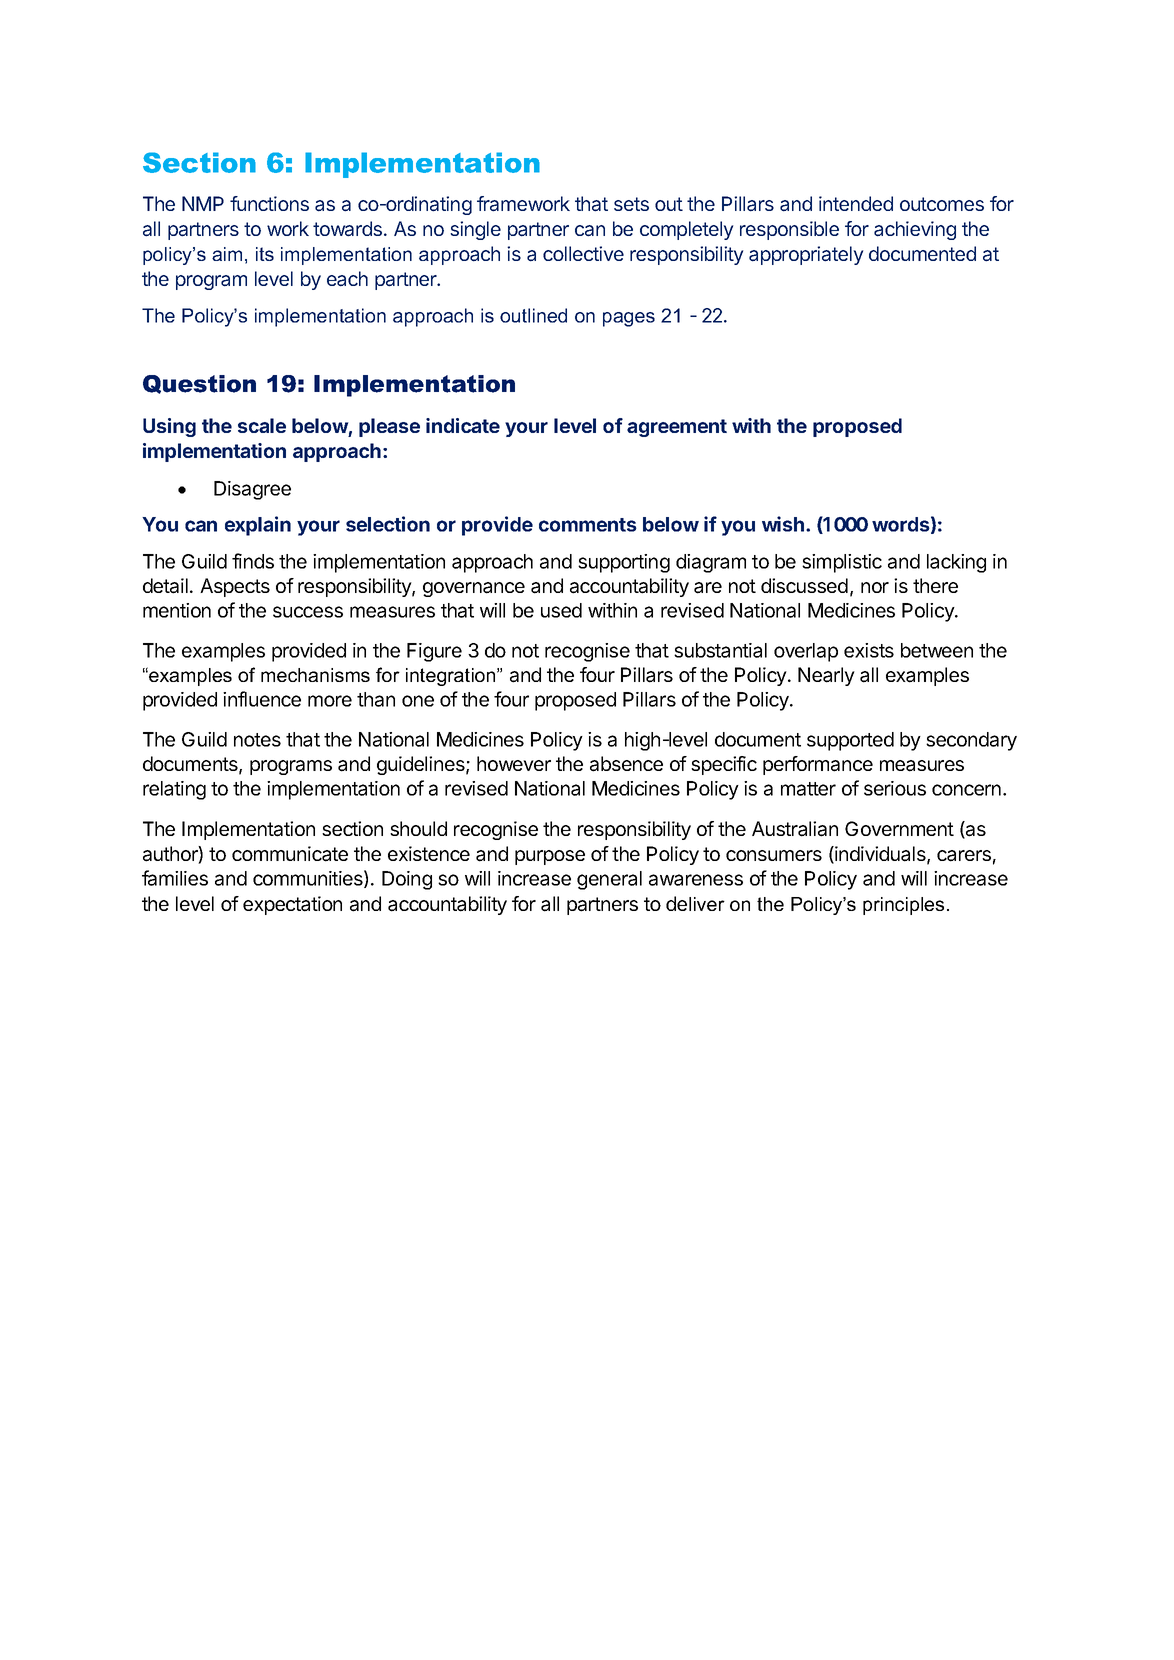 The width and height of the screenshot is (1174, 1660). Describe the element at coordinates (624, 563) in the screenshot. I see `supporting` at that location.
